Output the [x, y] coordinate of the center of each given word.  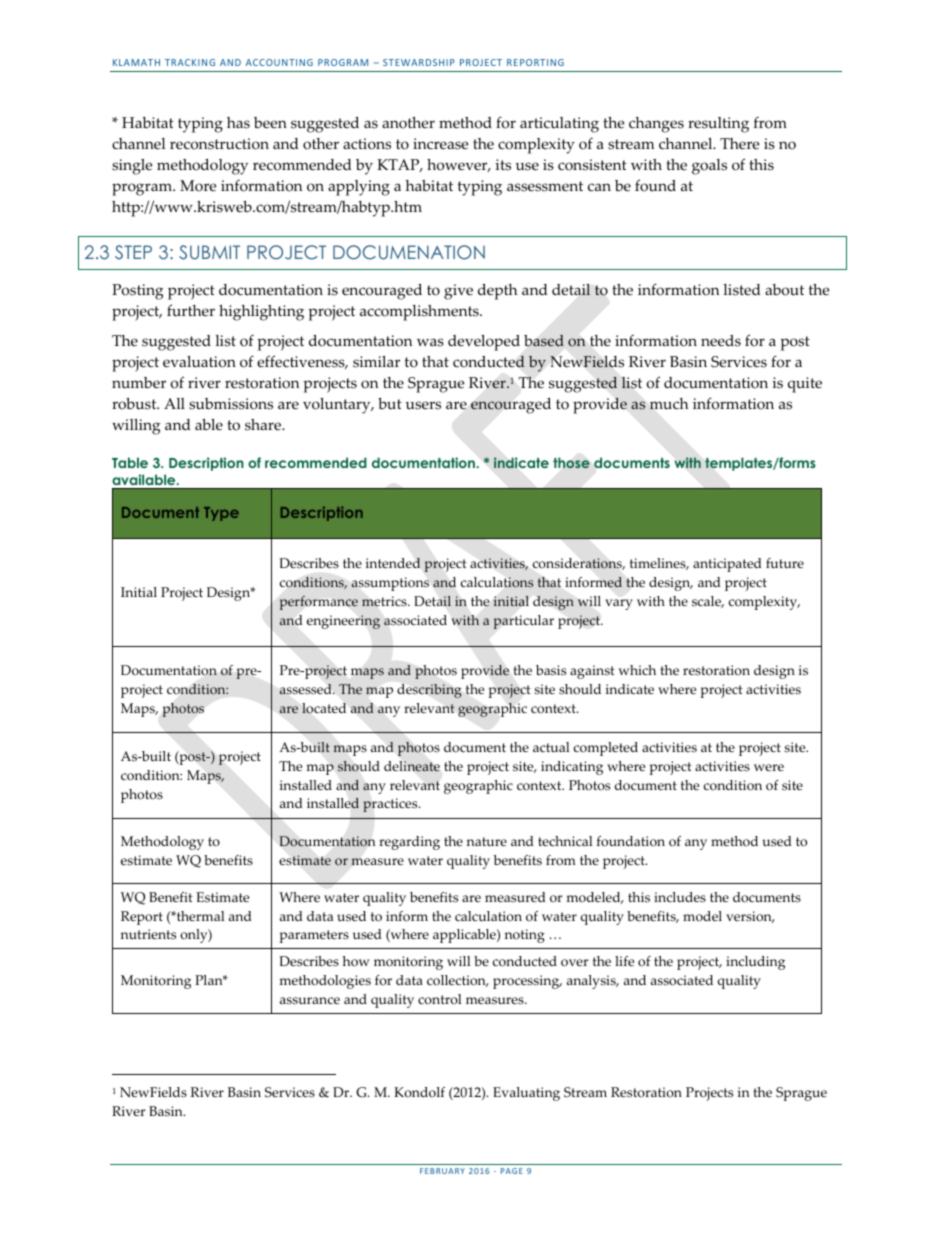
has [238, 123]
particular [523, 622]
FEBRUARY [442, 1171]
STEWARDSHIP [419, 62]
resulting [718, 125]
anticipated [727, 565]
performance [319, 603]
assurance [310, 1001]
